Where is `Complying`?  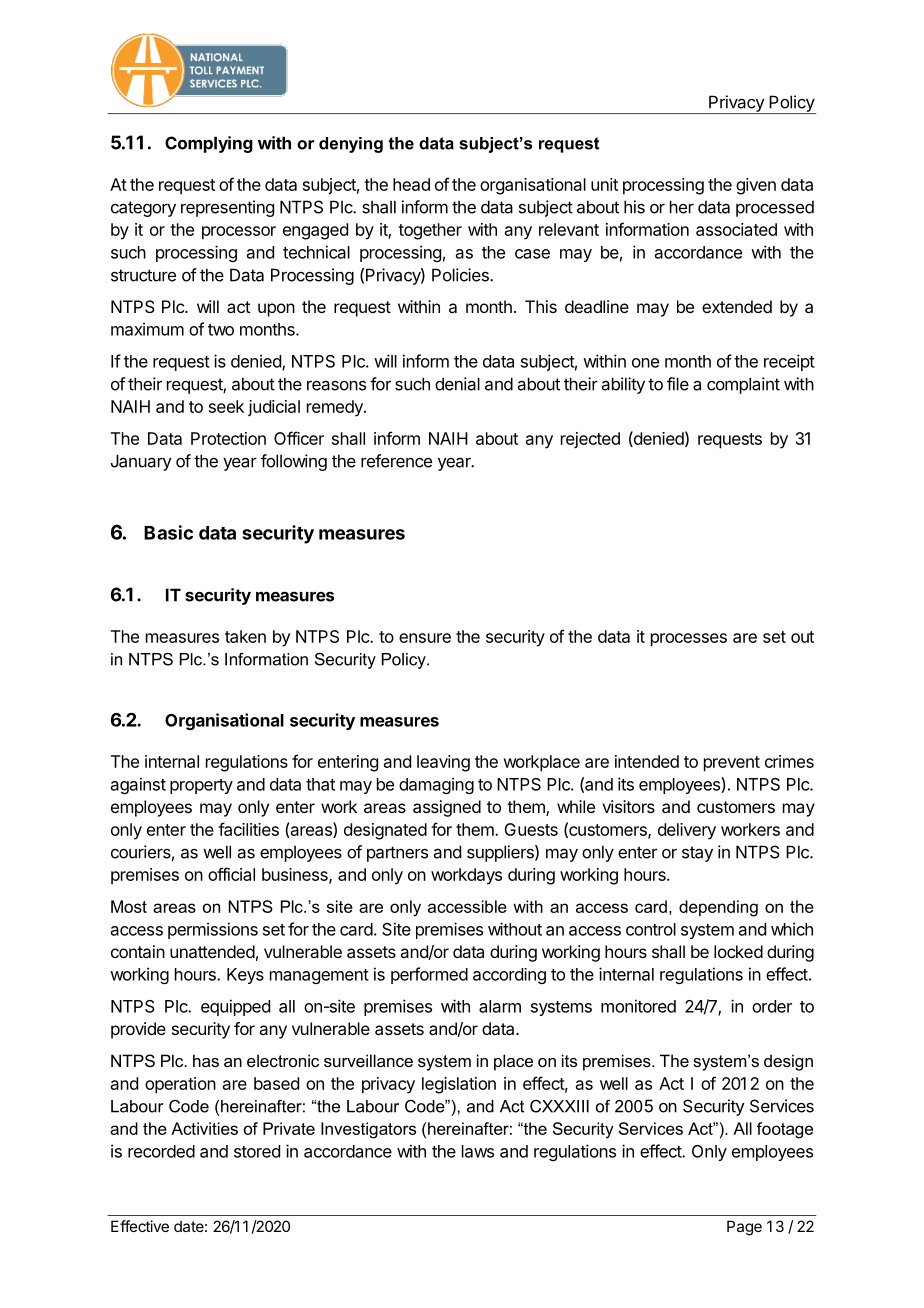 Complying is located at coordinates (209, 144).
